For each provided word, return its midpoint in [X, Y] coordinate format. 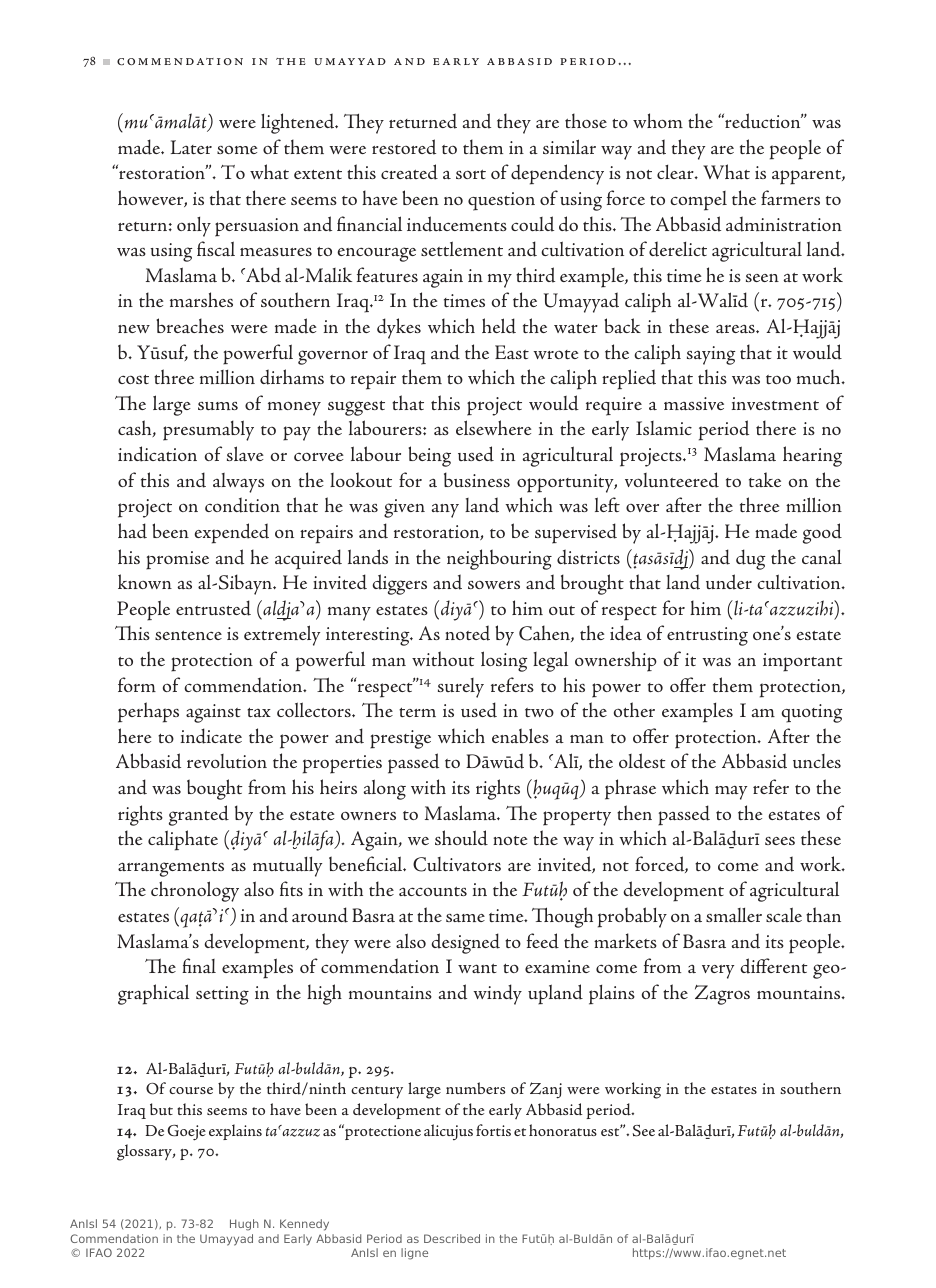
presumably [208, 430]
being [429, 456]
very [718, 972]
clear [676, 172]
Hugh [244, 1225]
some [237, 149]
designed [465, 943]
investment [775, 403]
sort [471, 174]
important [803, 662]
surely [461, 688]
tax [259, 713]
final [199, 965]
